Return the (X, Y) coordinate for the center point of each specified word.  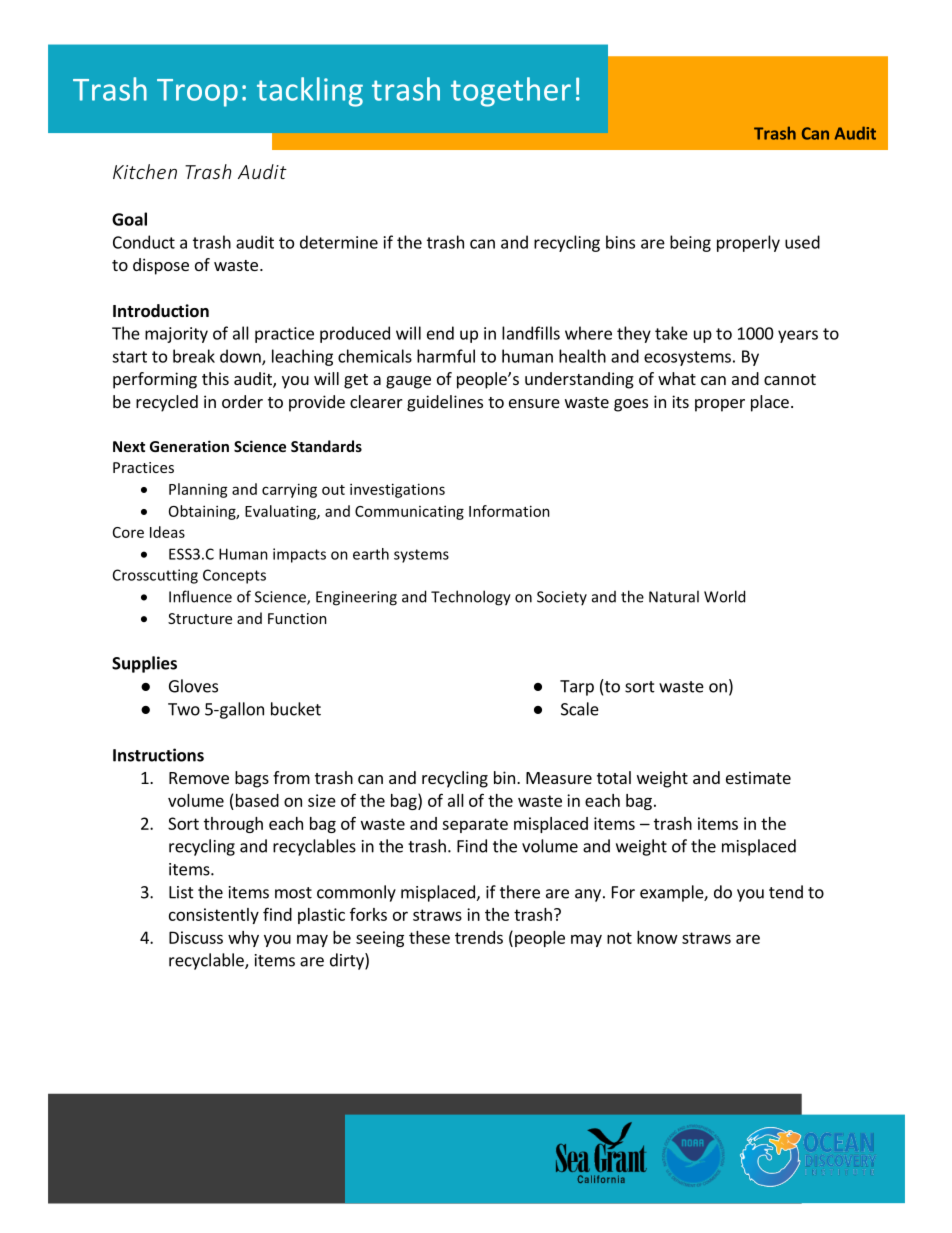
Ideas (167, 532)
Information (509, 511)
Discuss (196, 937)
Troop (197, 93)
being (690, 243)
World (724, 596)
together (511, 92)
